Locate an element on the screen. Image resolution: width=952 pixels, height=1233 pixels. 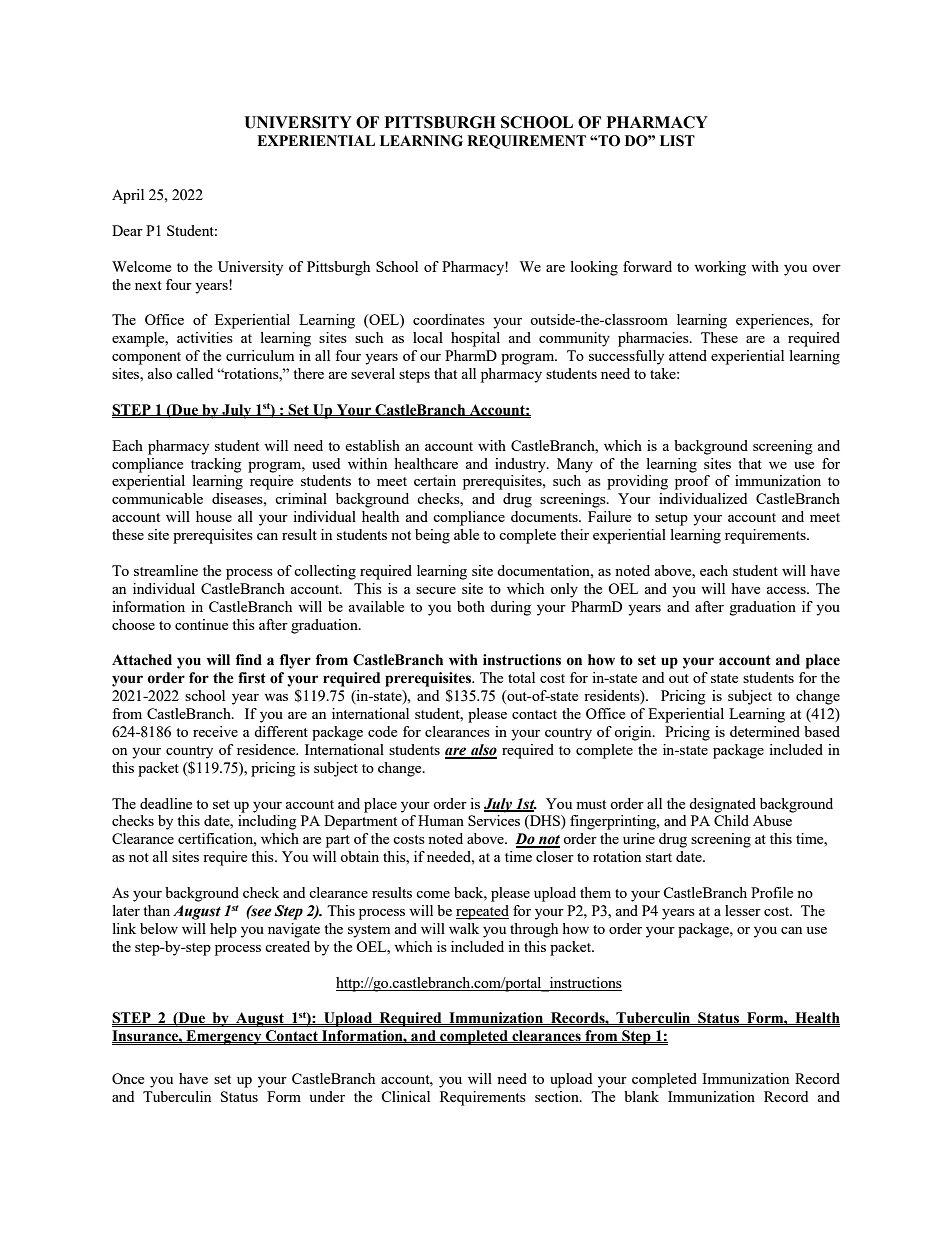
setup is located at coordinates (671, 519).
